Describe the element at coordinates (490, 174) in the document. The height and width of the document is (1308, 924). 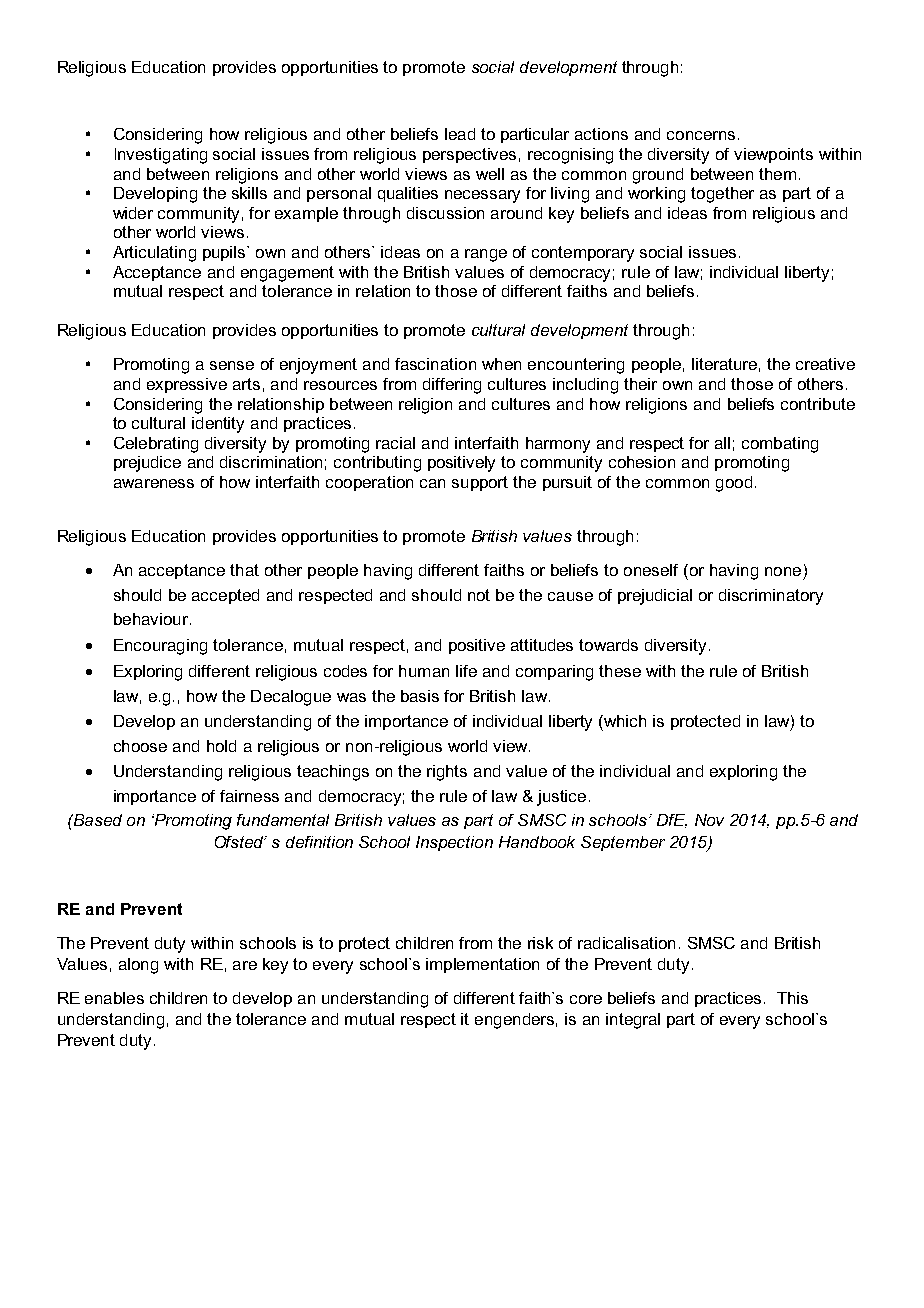
I see `well` at that location.
